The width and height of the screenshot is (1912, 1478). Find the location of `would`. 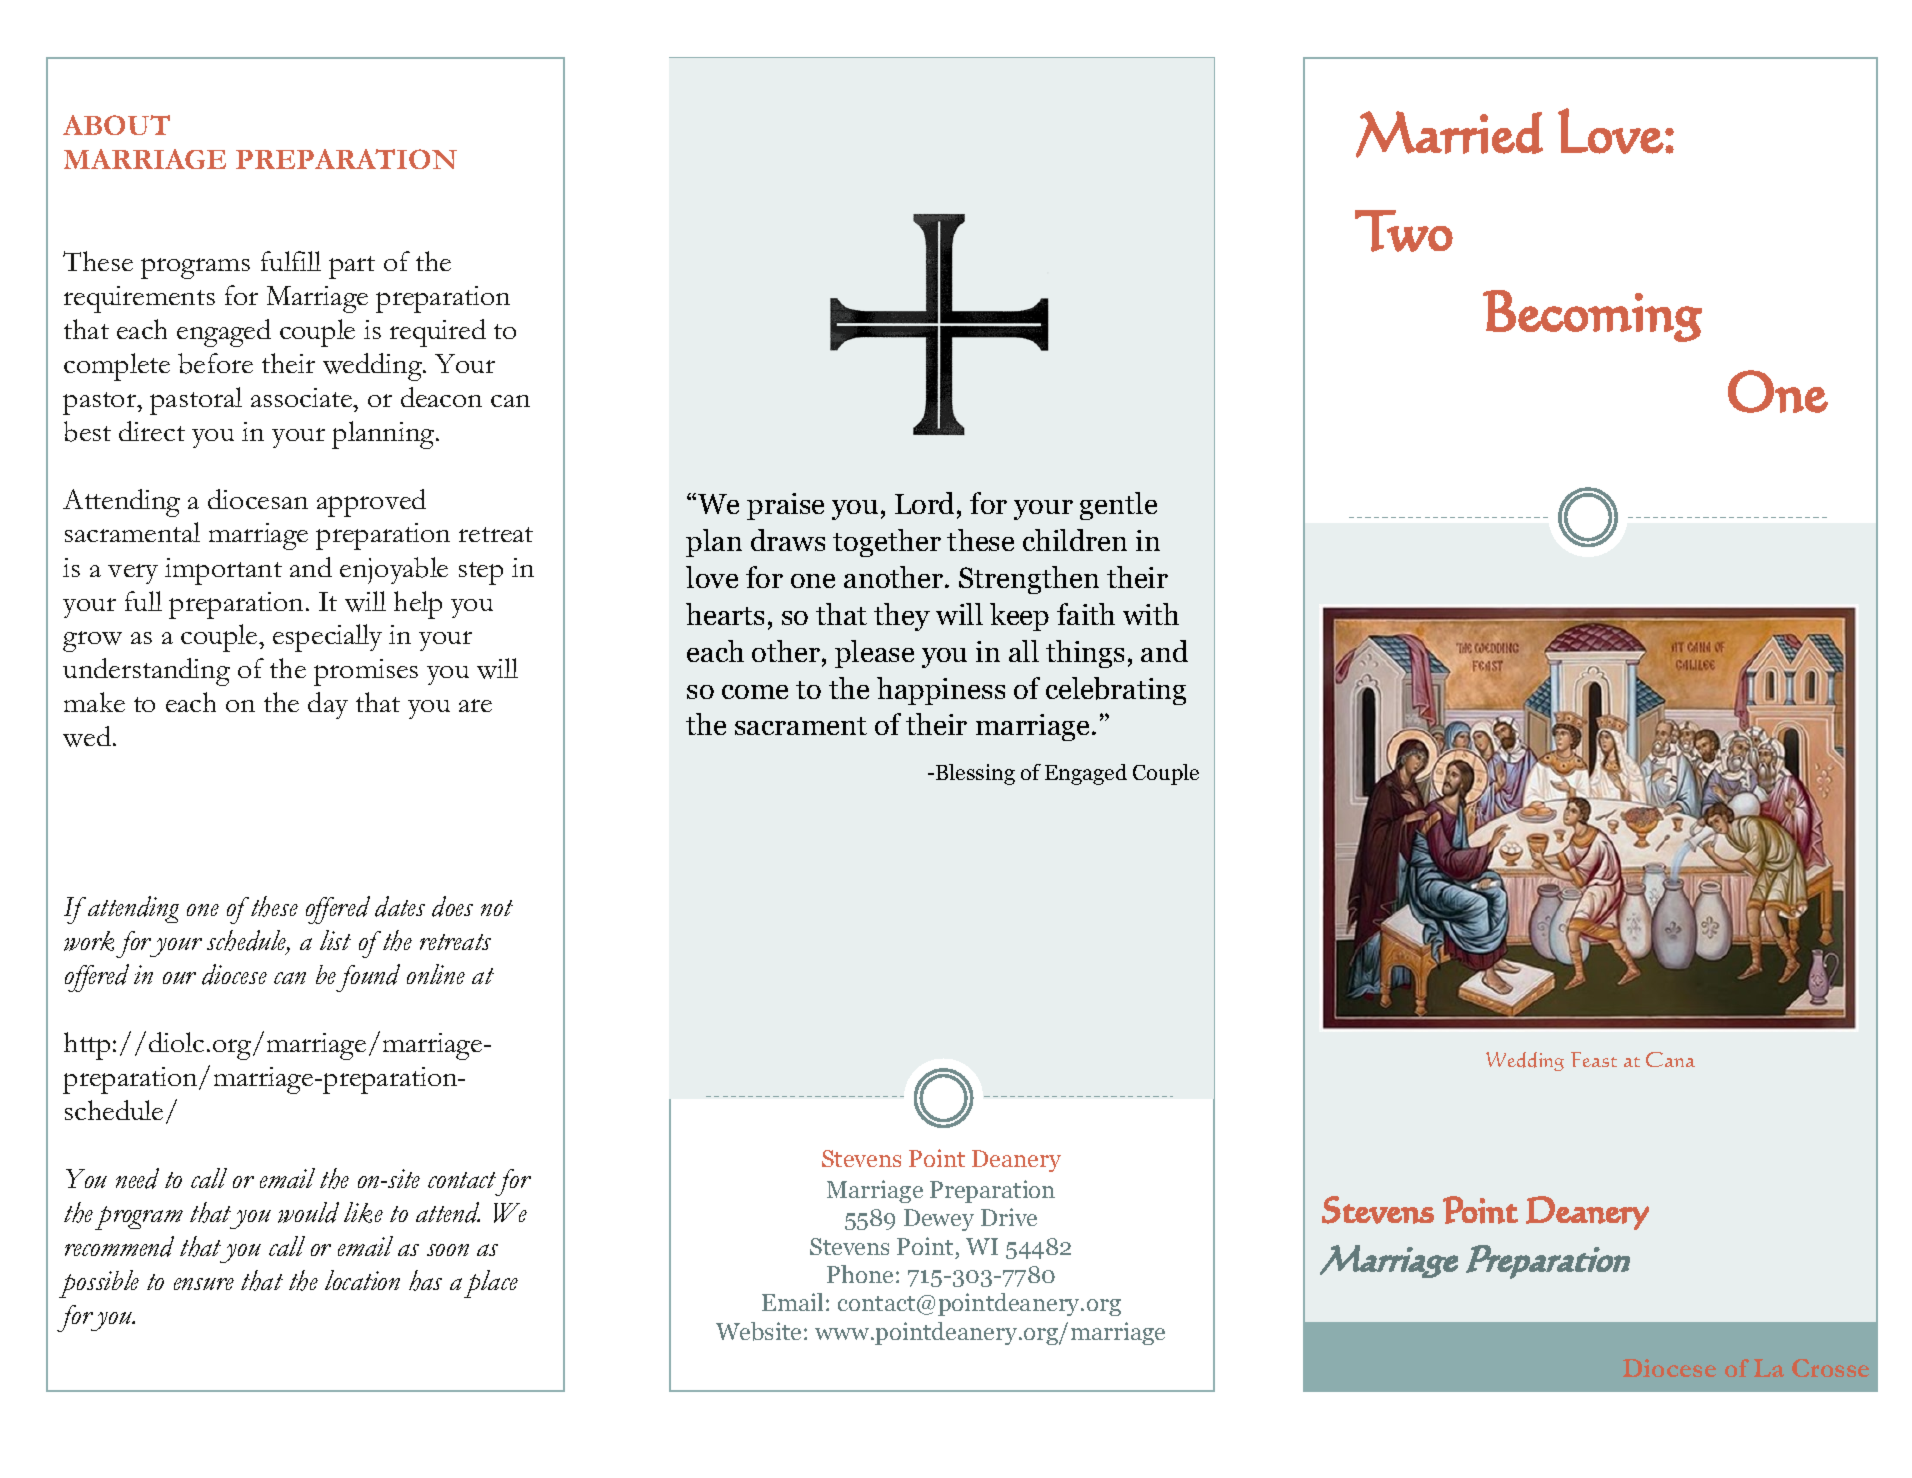

would is located at coordinates (308, 1212).
